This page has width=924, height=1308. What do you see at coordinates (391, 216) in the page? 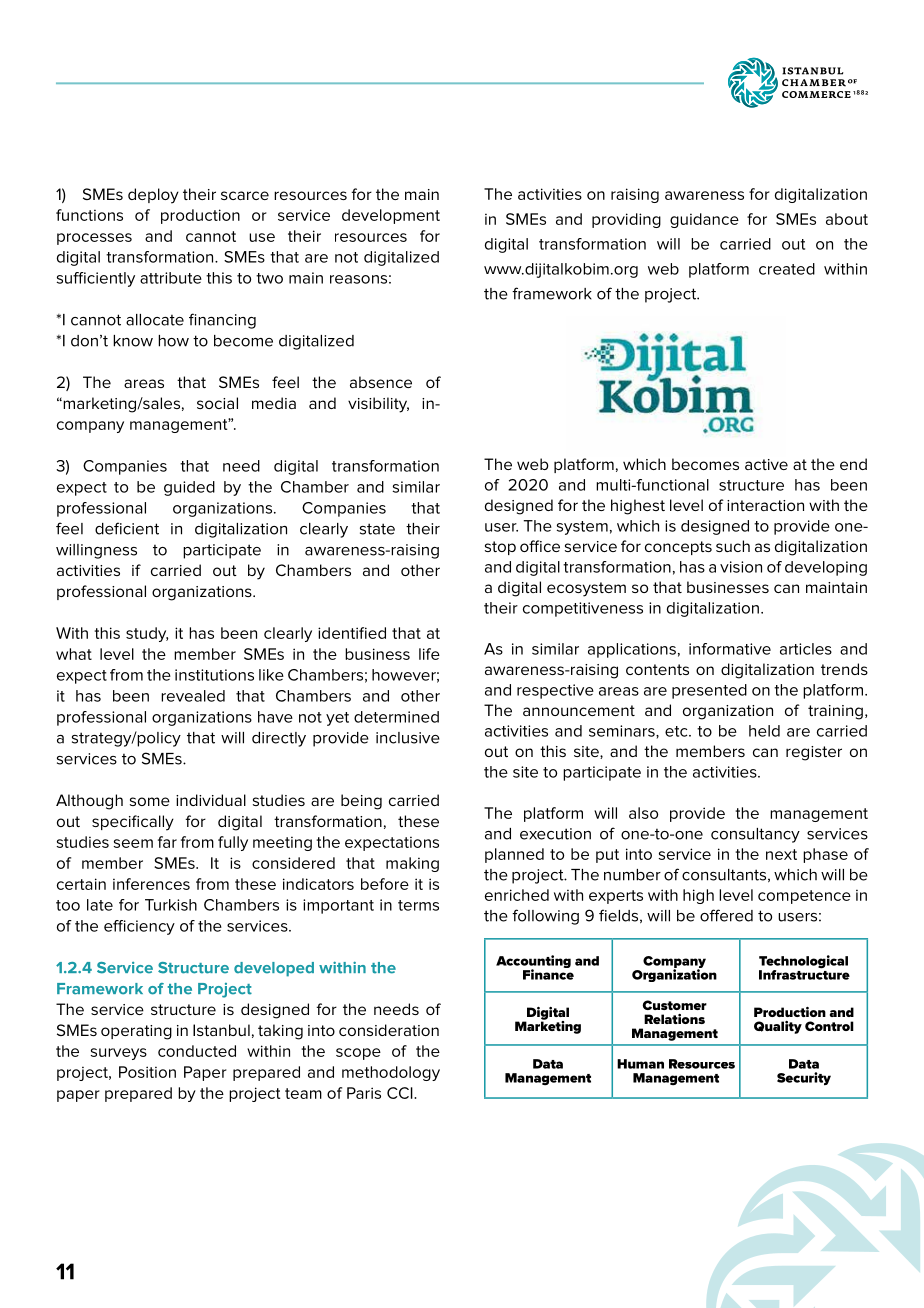
I see `development` at bounding box center [391, 216].
